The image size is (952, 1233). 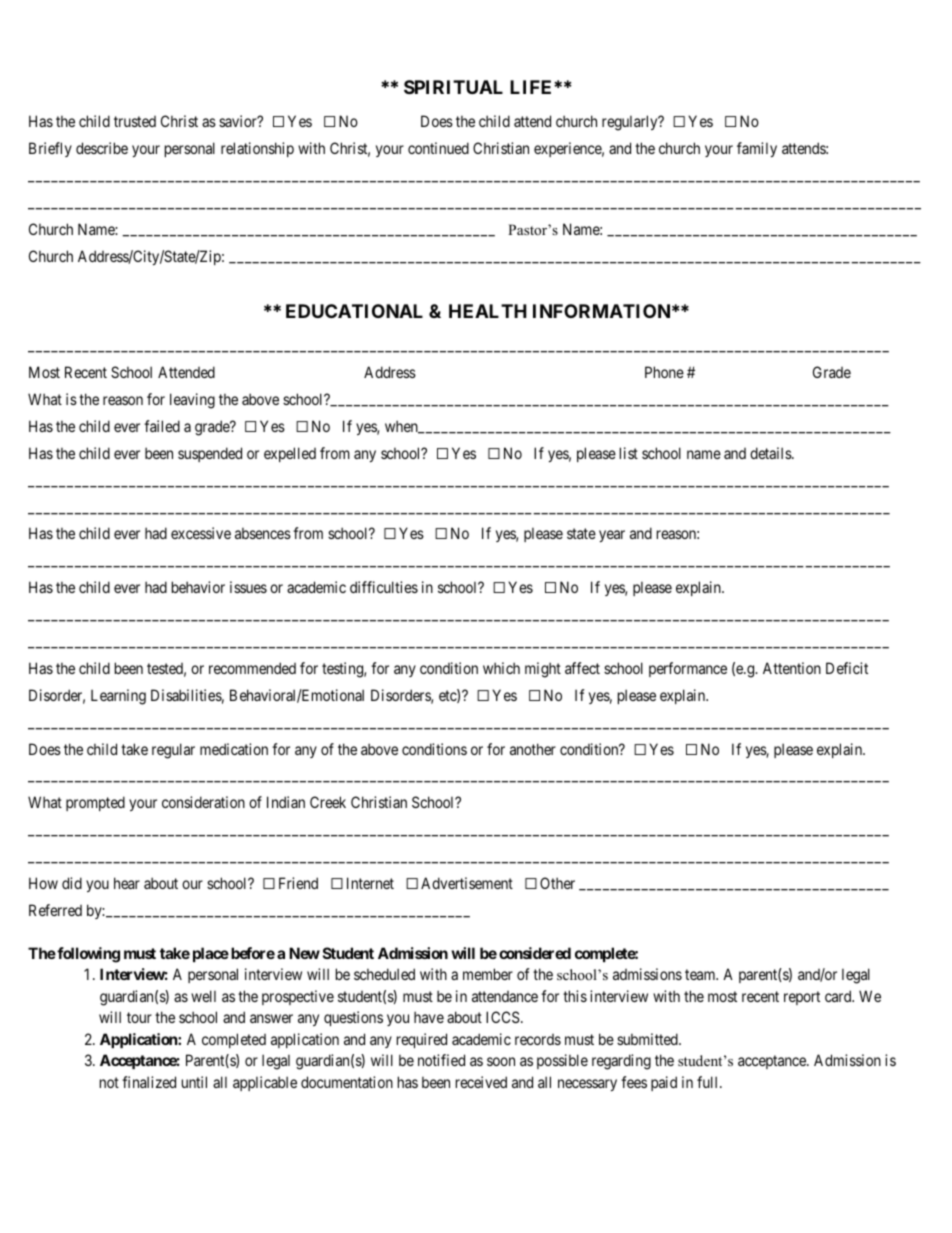 What do you see at coordinates (290, 454) in the document?
I see `expelled` at bounding box center [290, 454].
